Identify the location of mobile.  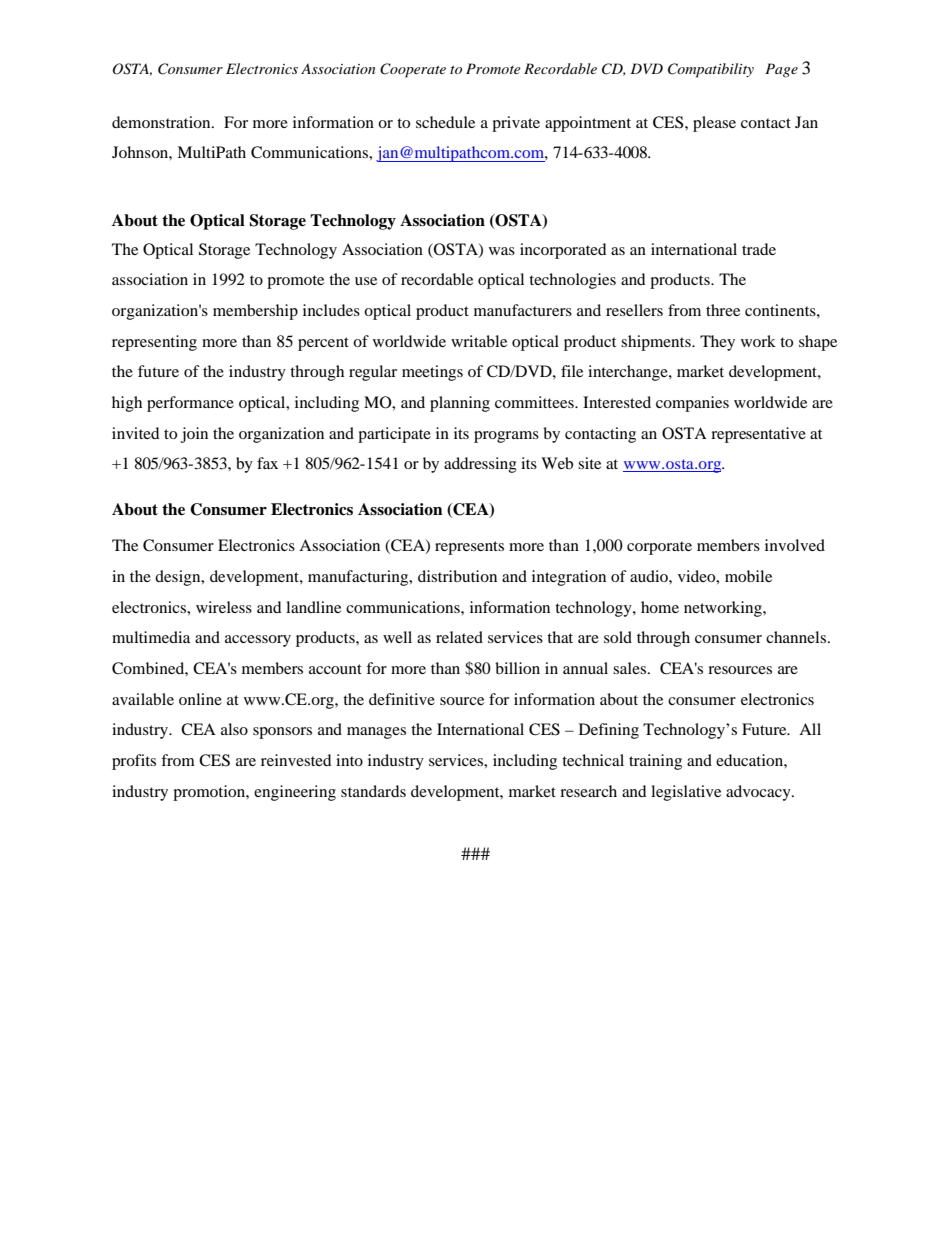
(748, 576).
